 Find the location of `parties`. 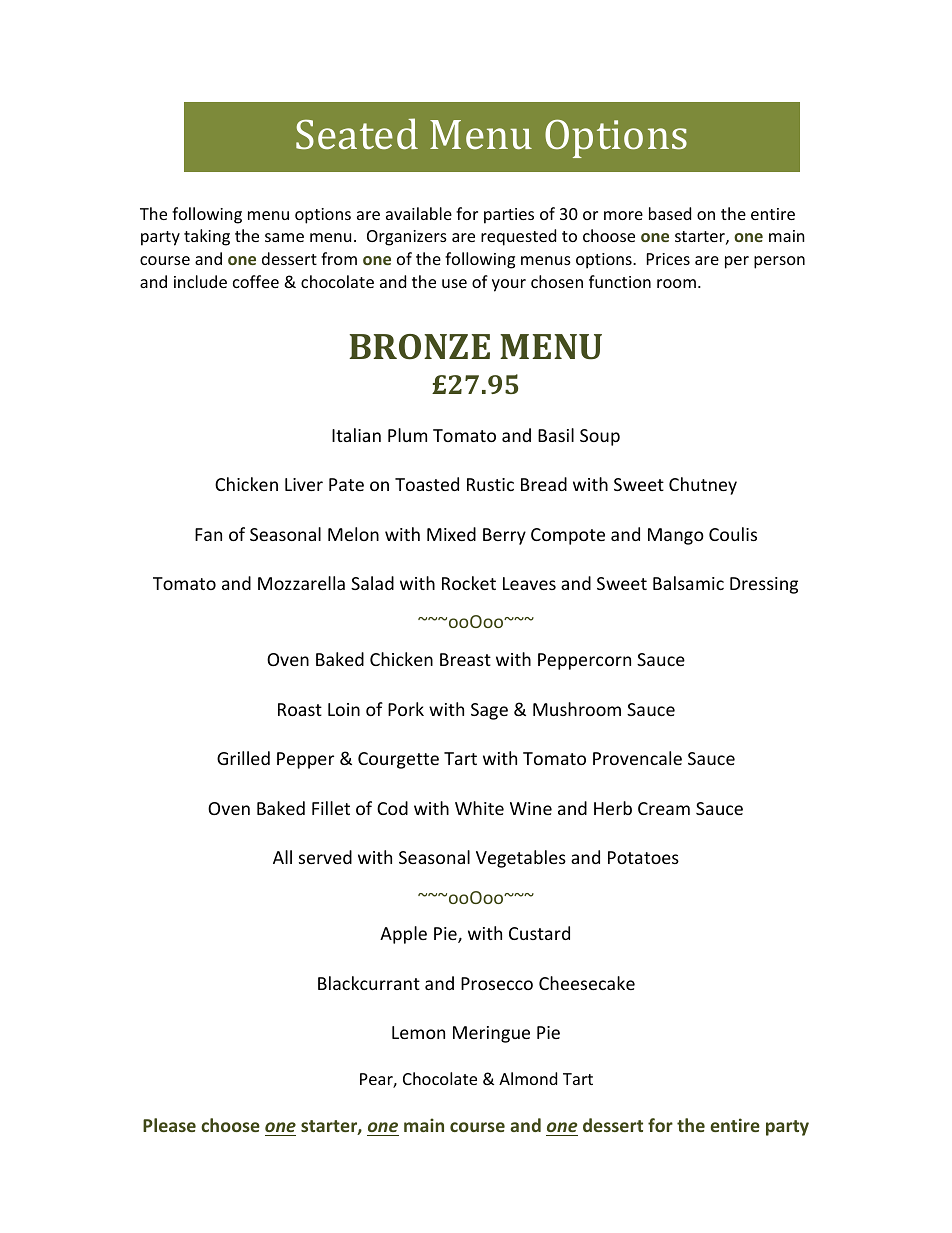

parties is located at coordinates (509, 216).
